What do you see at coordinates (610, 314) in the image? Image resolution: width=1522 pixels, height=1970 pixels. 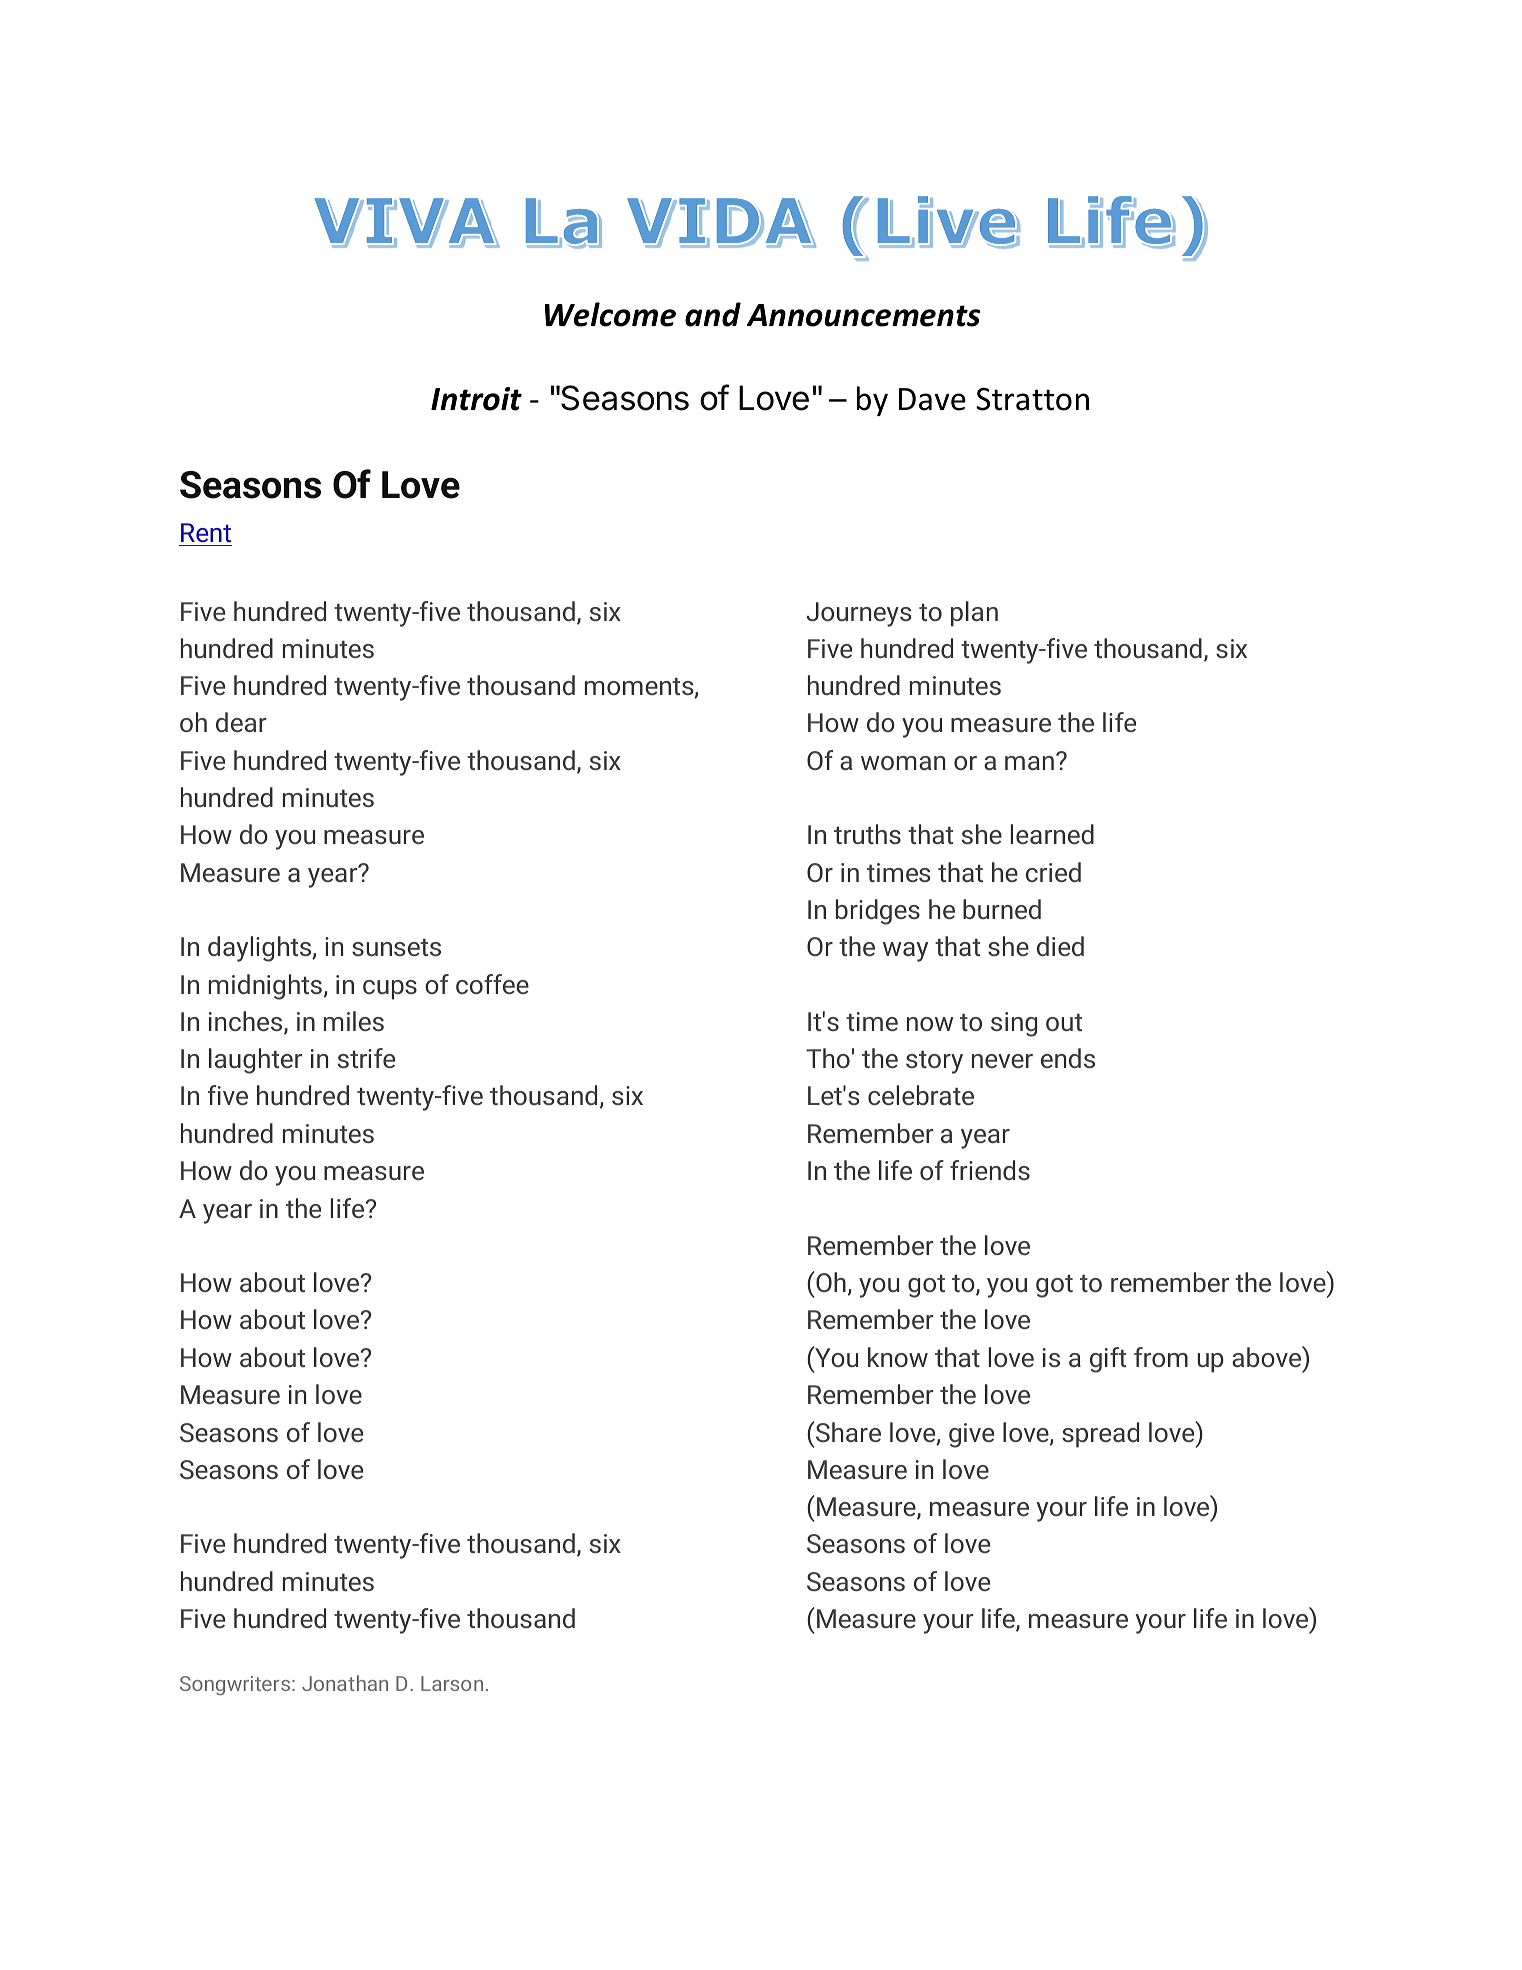 I see `Welcome` at bounding box center [610, 314].
